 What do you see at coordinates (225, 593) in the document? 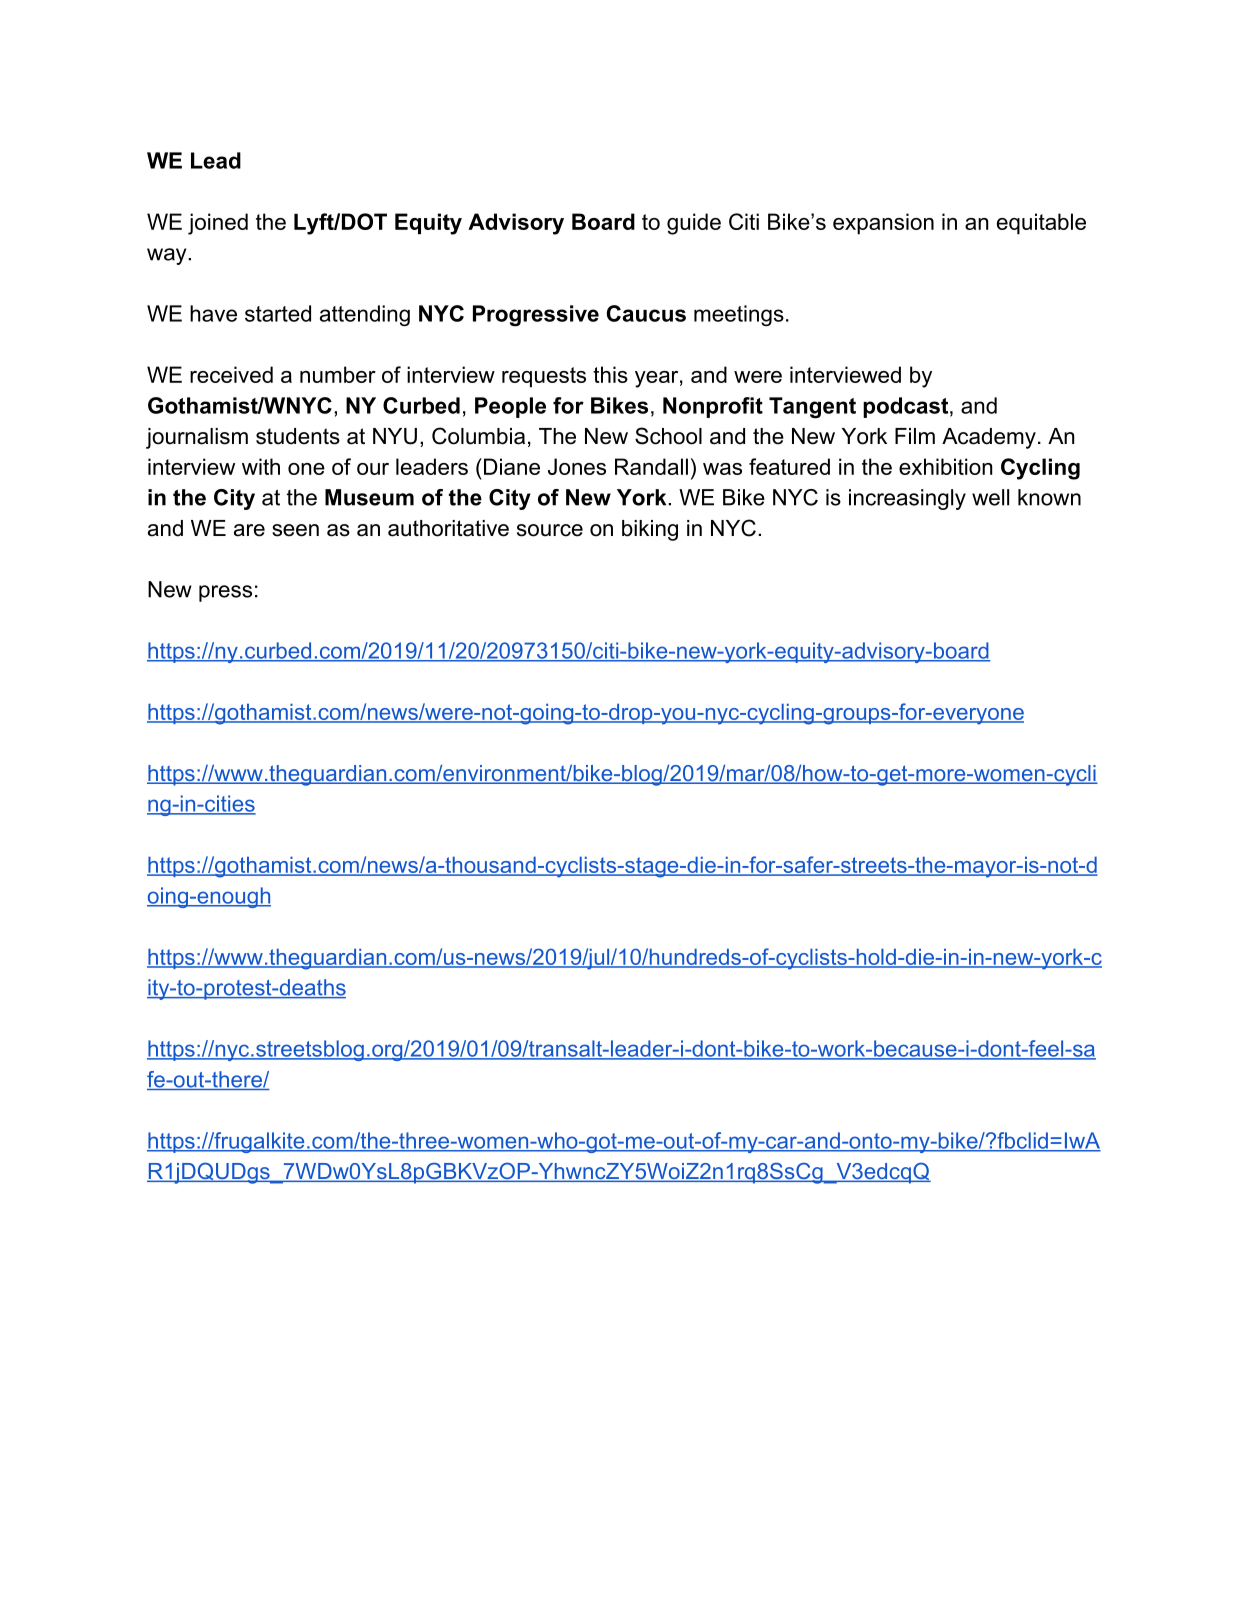
I see `press` at bounding box center [225, 593].
